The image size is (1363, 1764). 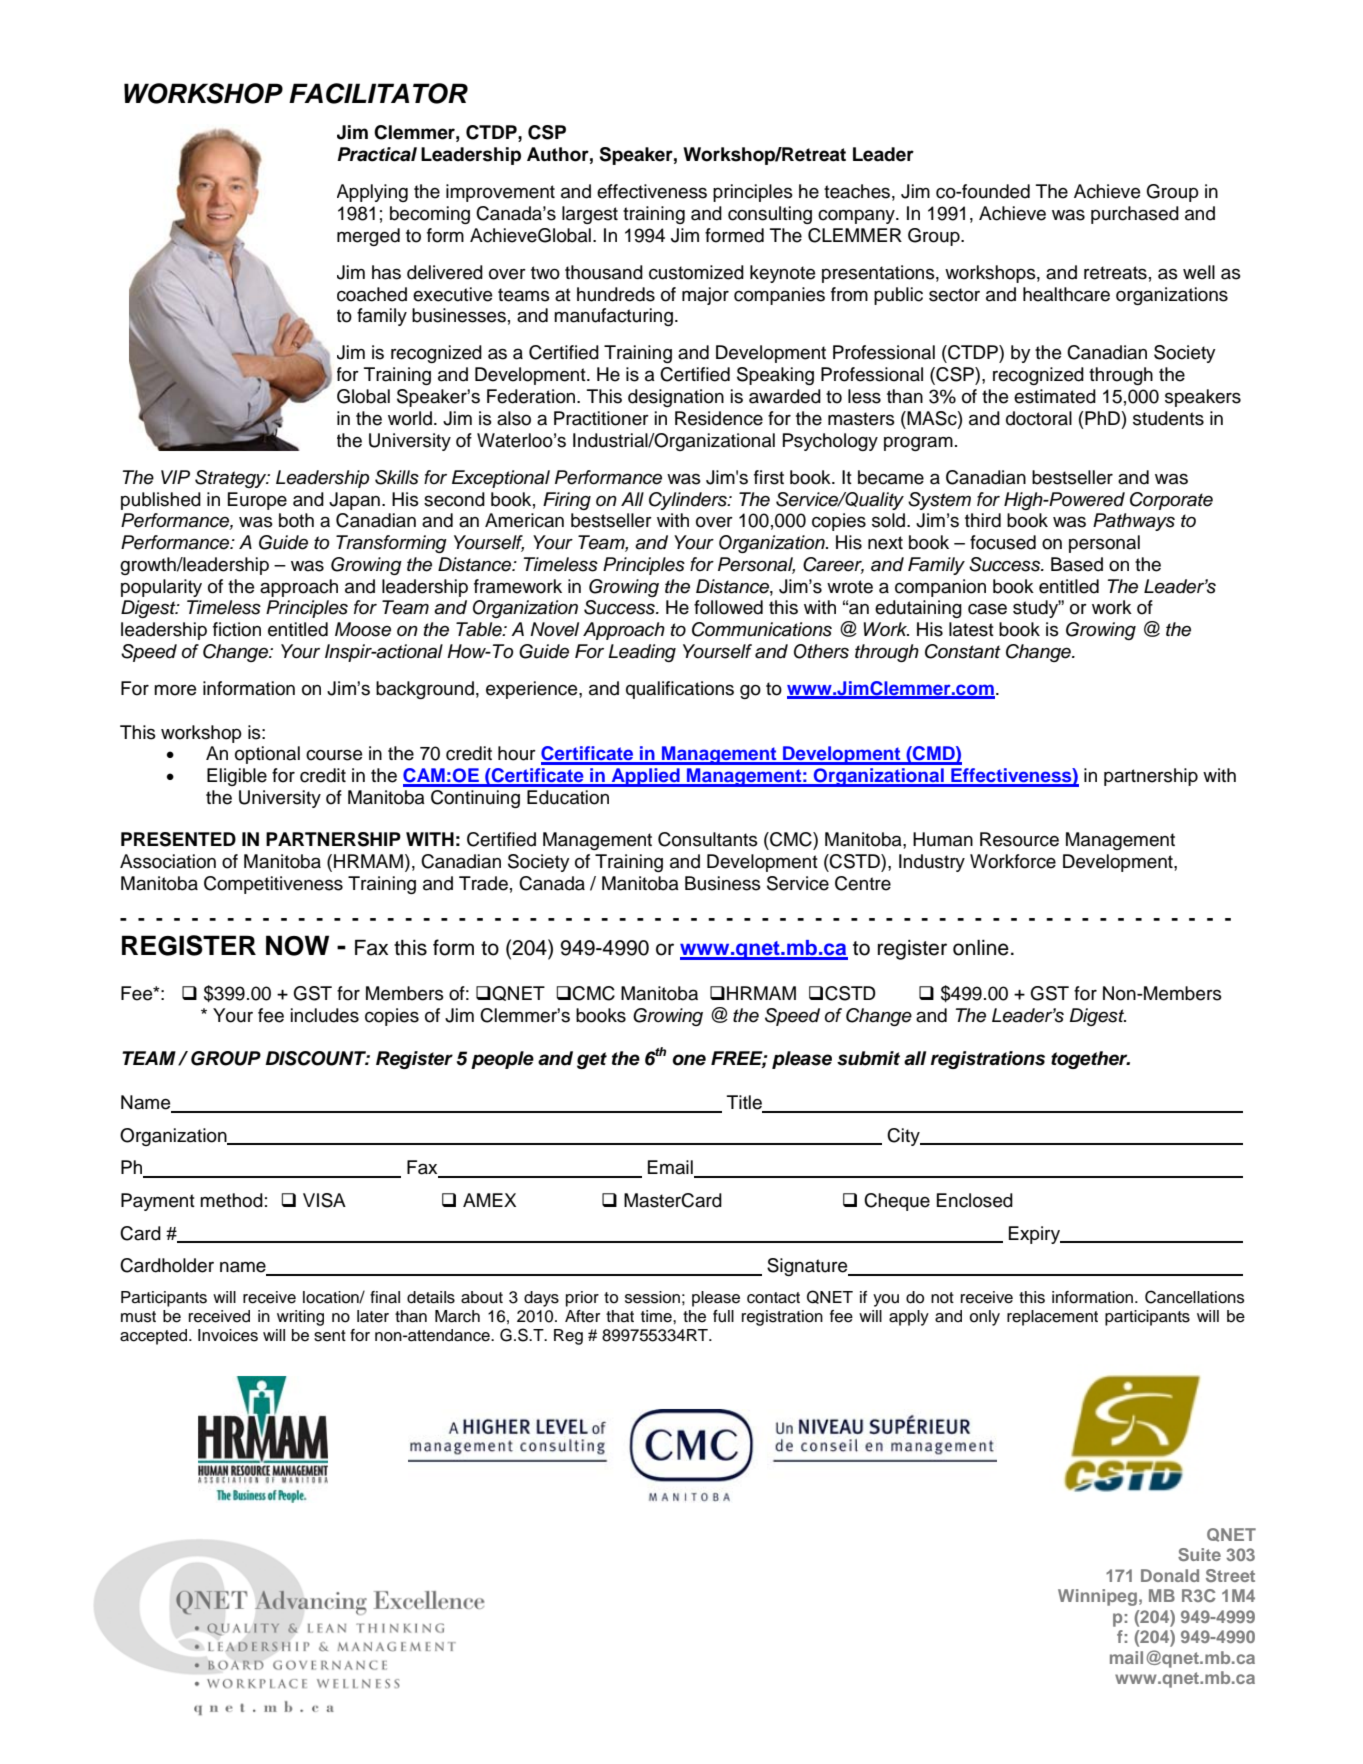 I want to click on includes, so click(x=325, y=1015).
